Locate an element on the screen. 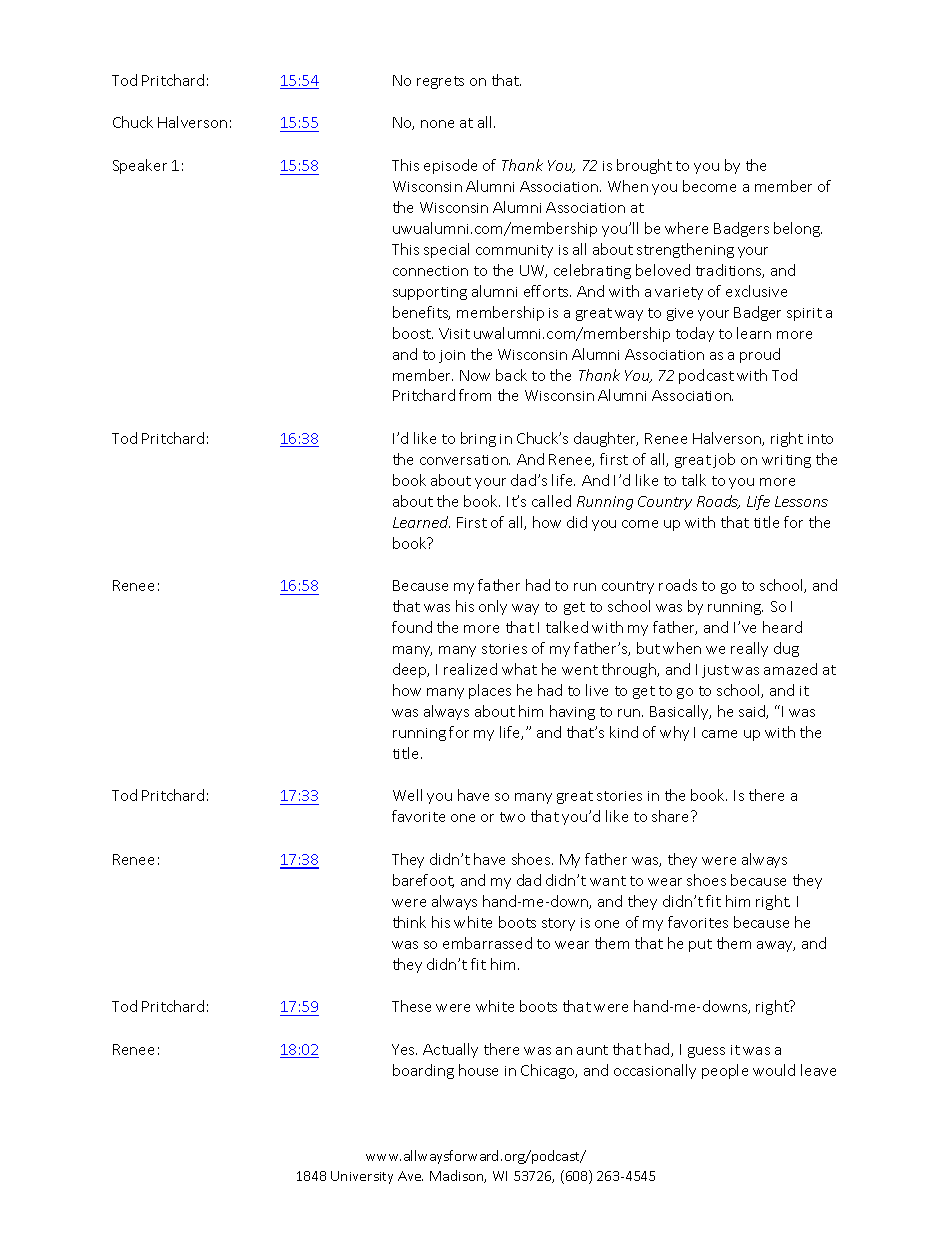 This screenshot has height=1233, width=952. University is located at coordinates (362, 1177).
